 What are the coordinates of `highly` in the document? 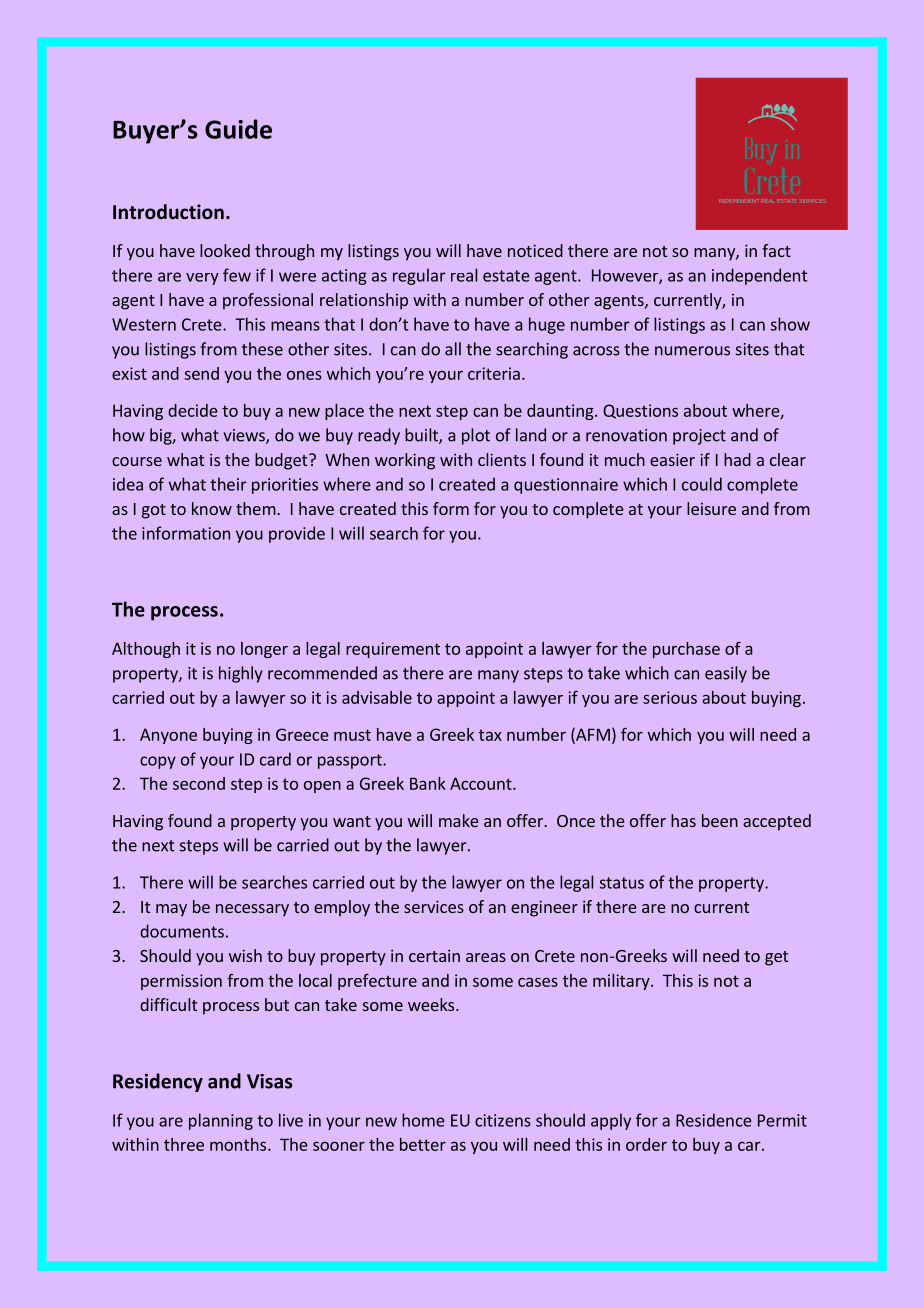 It's located at (241, 674).
